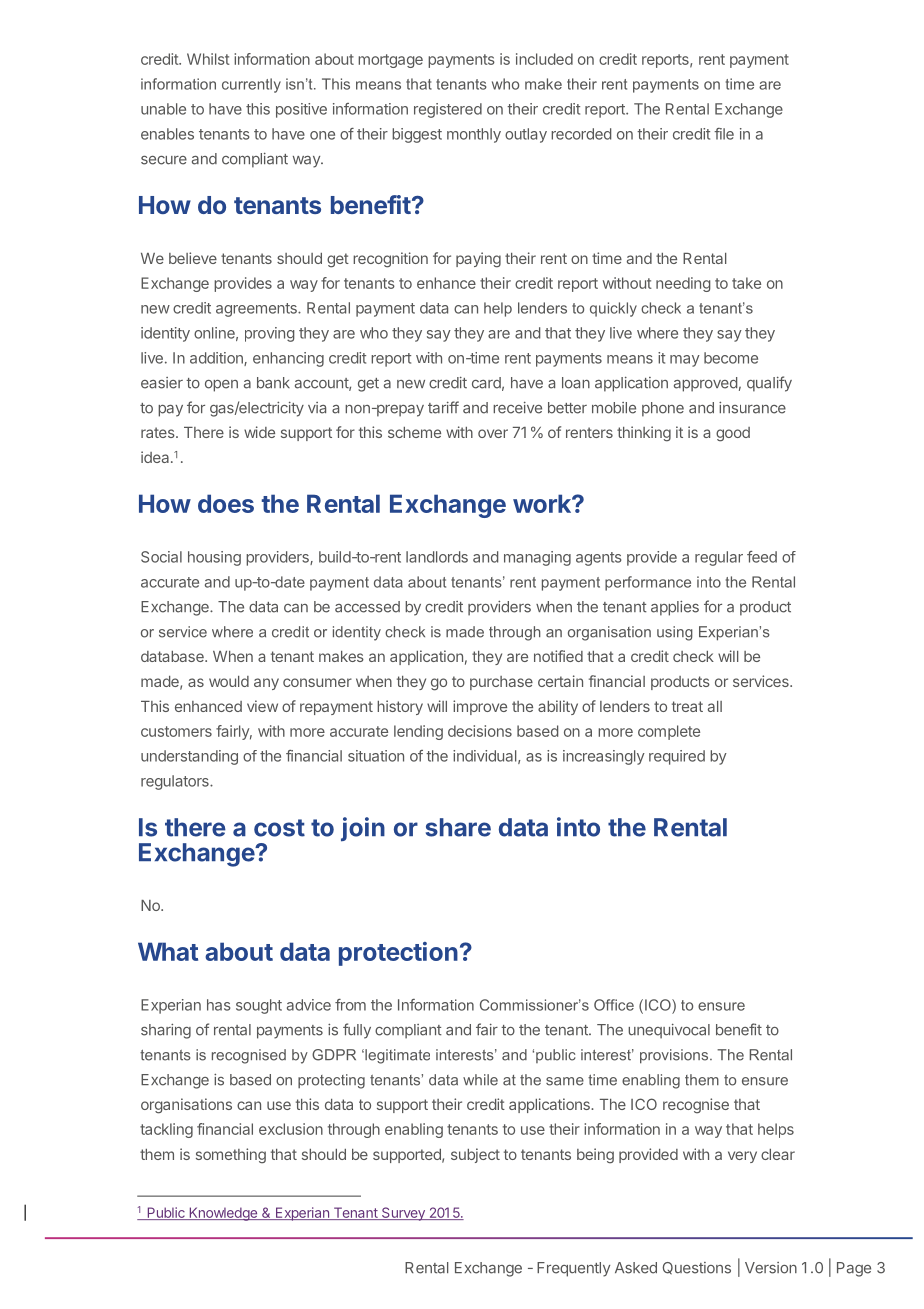  I want to click on Frequently, so click(573, 1269).
